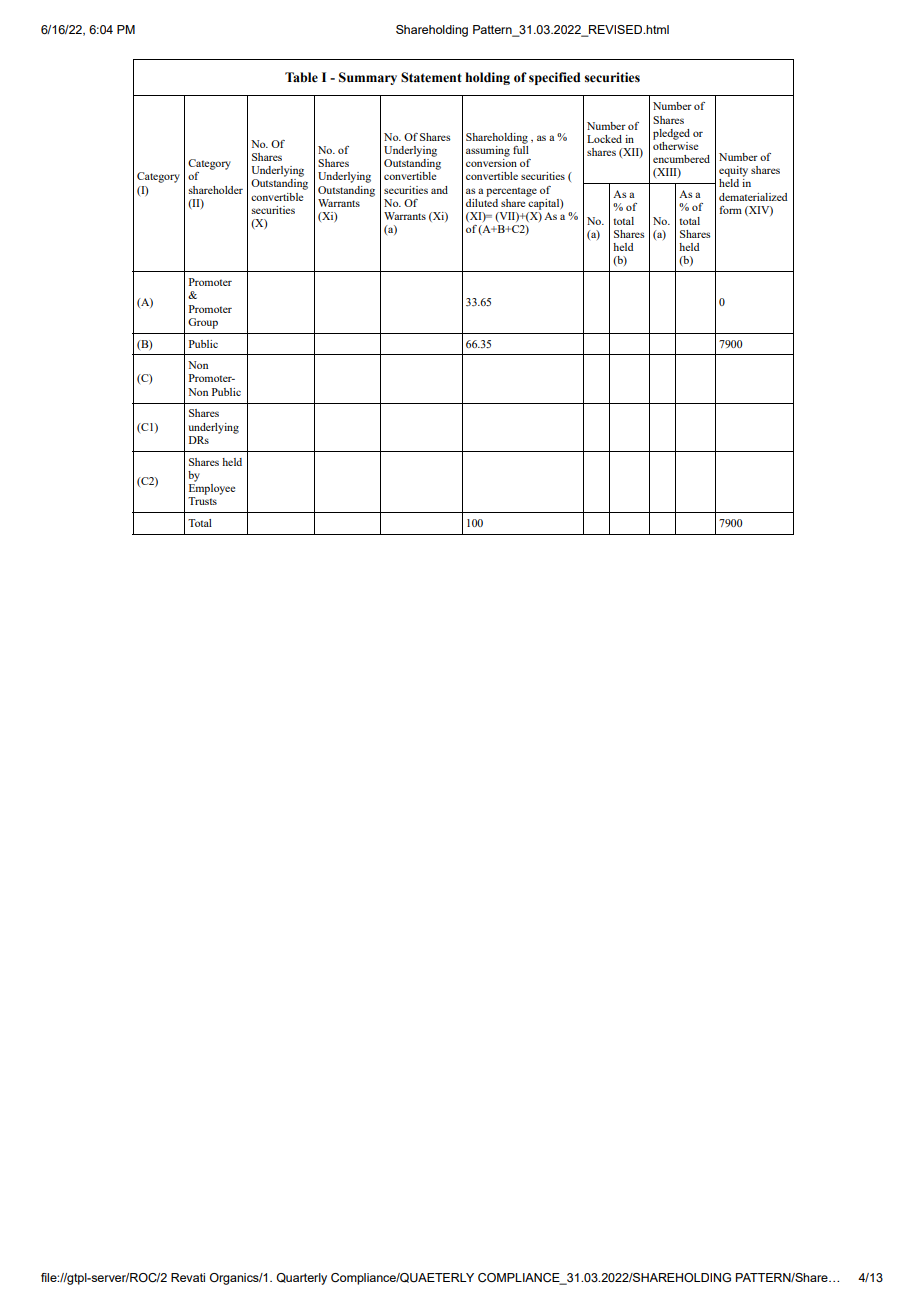 This image has width=924, height=1308. I want to click on assuming, so click(488, 151).
